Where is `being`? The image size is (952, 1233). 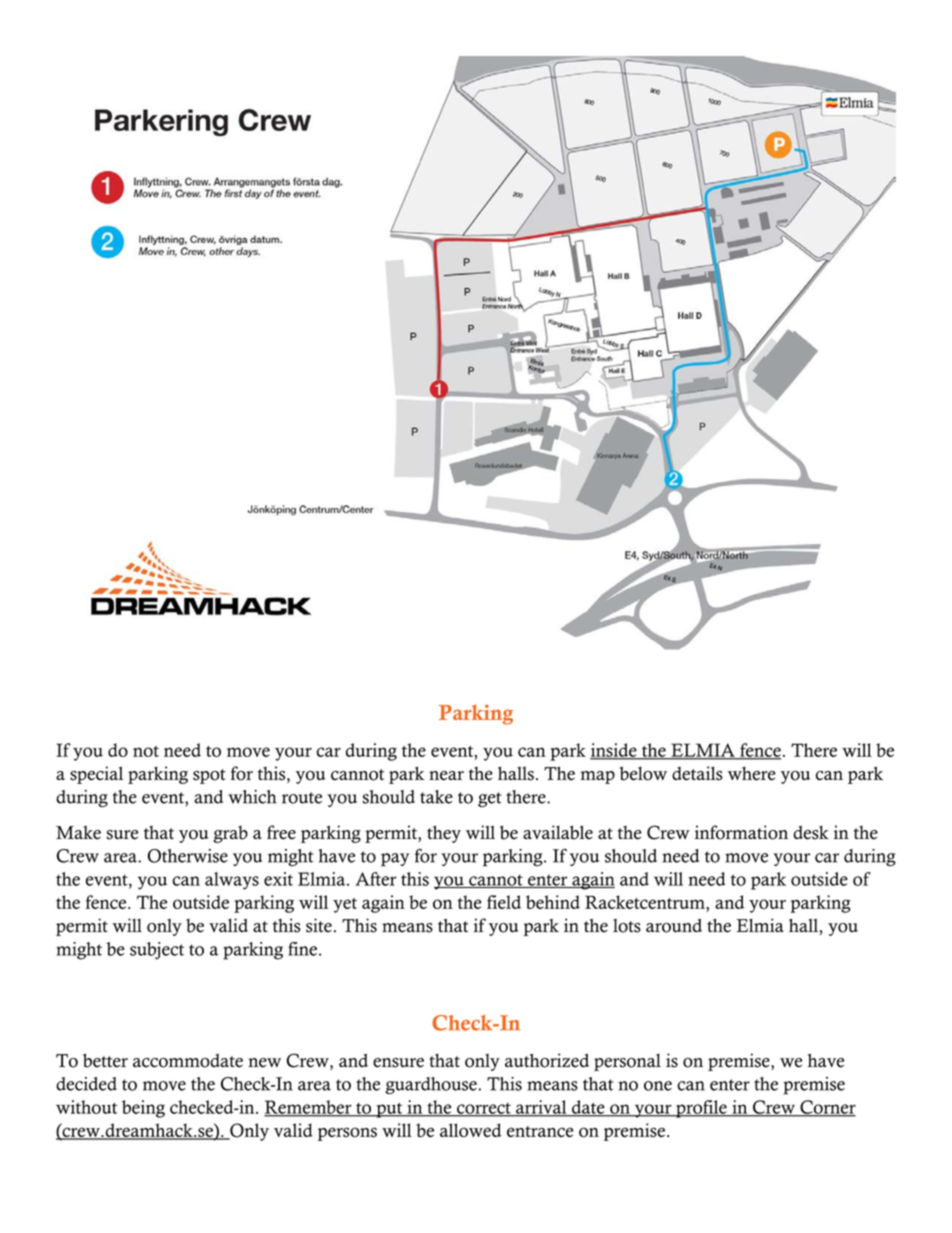 being is located at coordinates (143, 1109).
